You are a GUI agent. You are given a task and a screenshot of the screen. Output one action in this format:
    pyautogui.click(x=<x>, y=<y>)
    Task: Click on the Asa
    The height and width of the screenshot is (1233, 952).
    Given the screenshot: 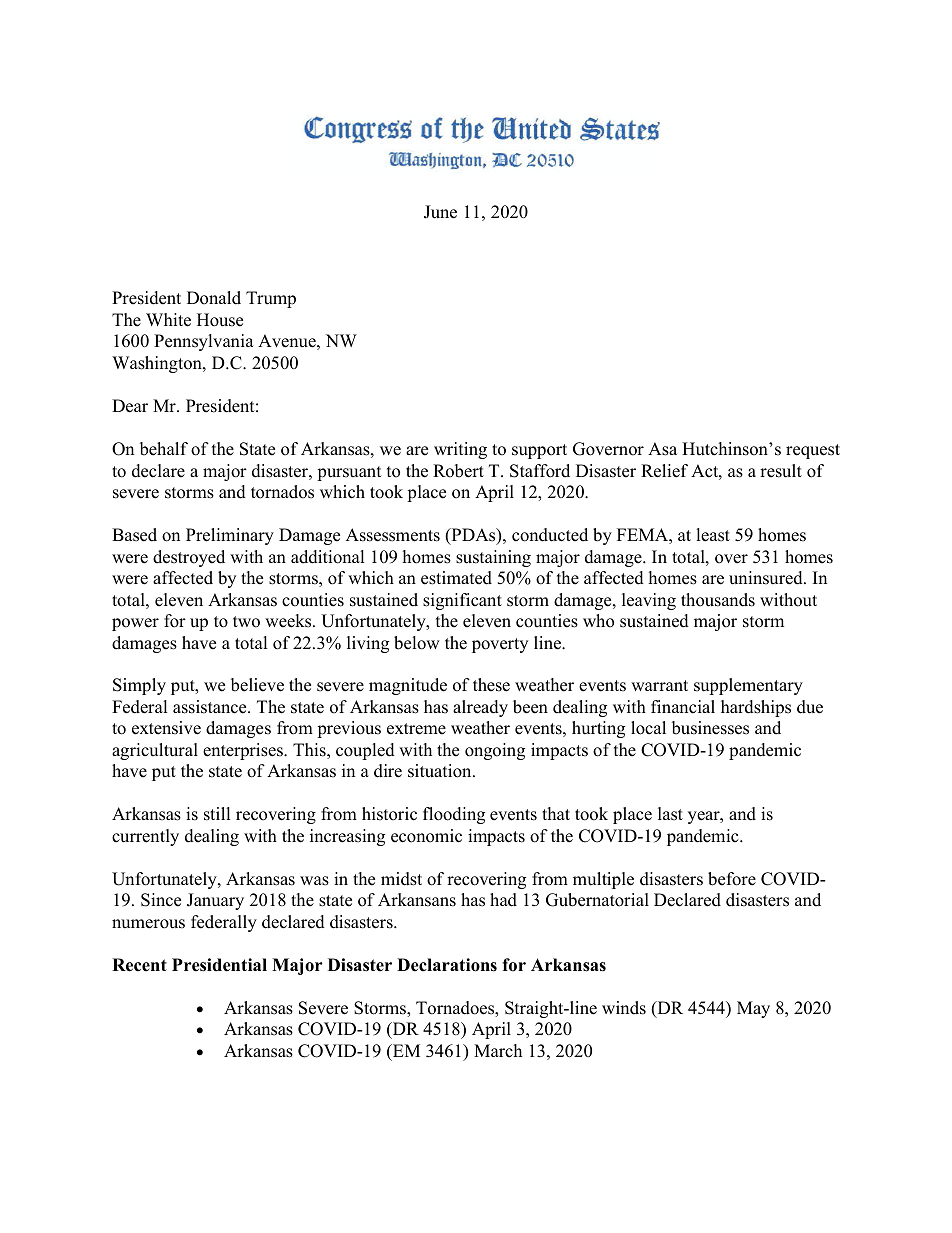 What is the action you would take?
    pyautogui.click(x=662, y=449)
